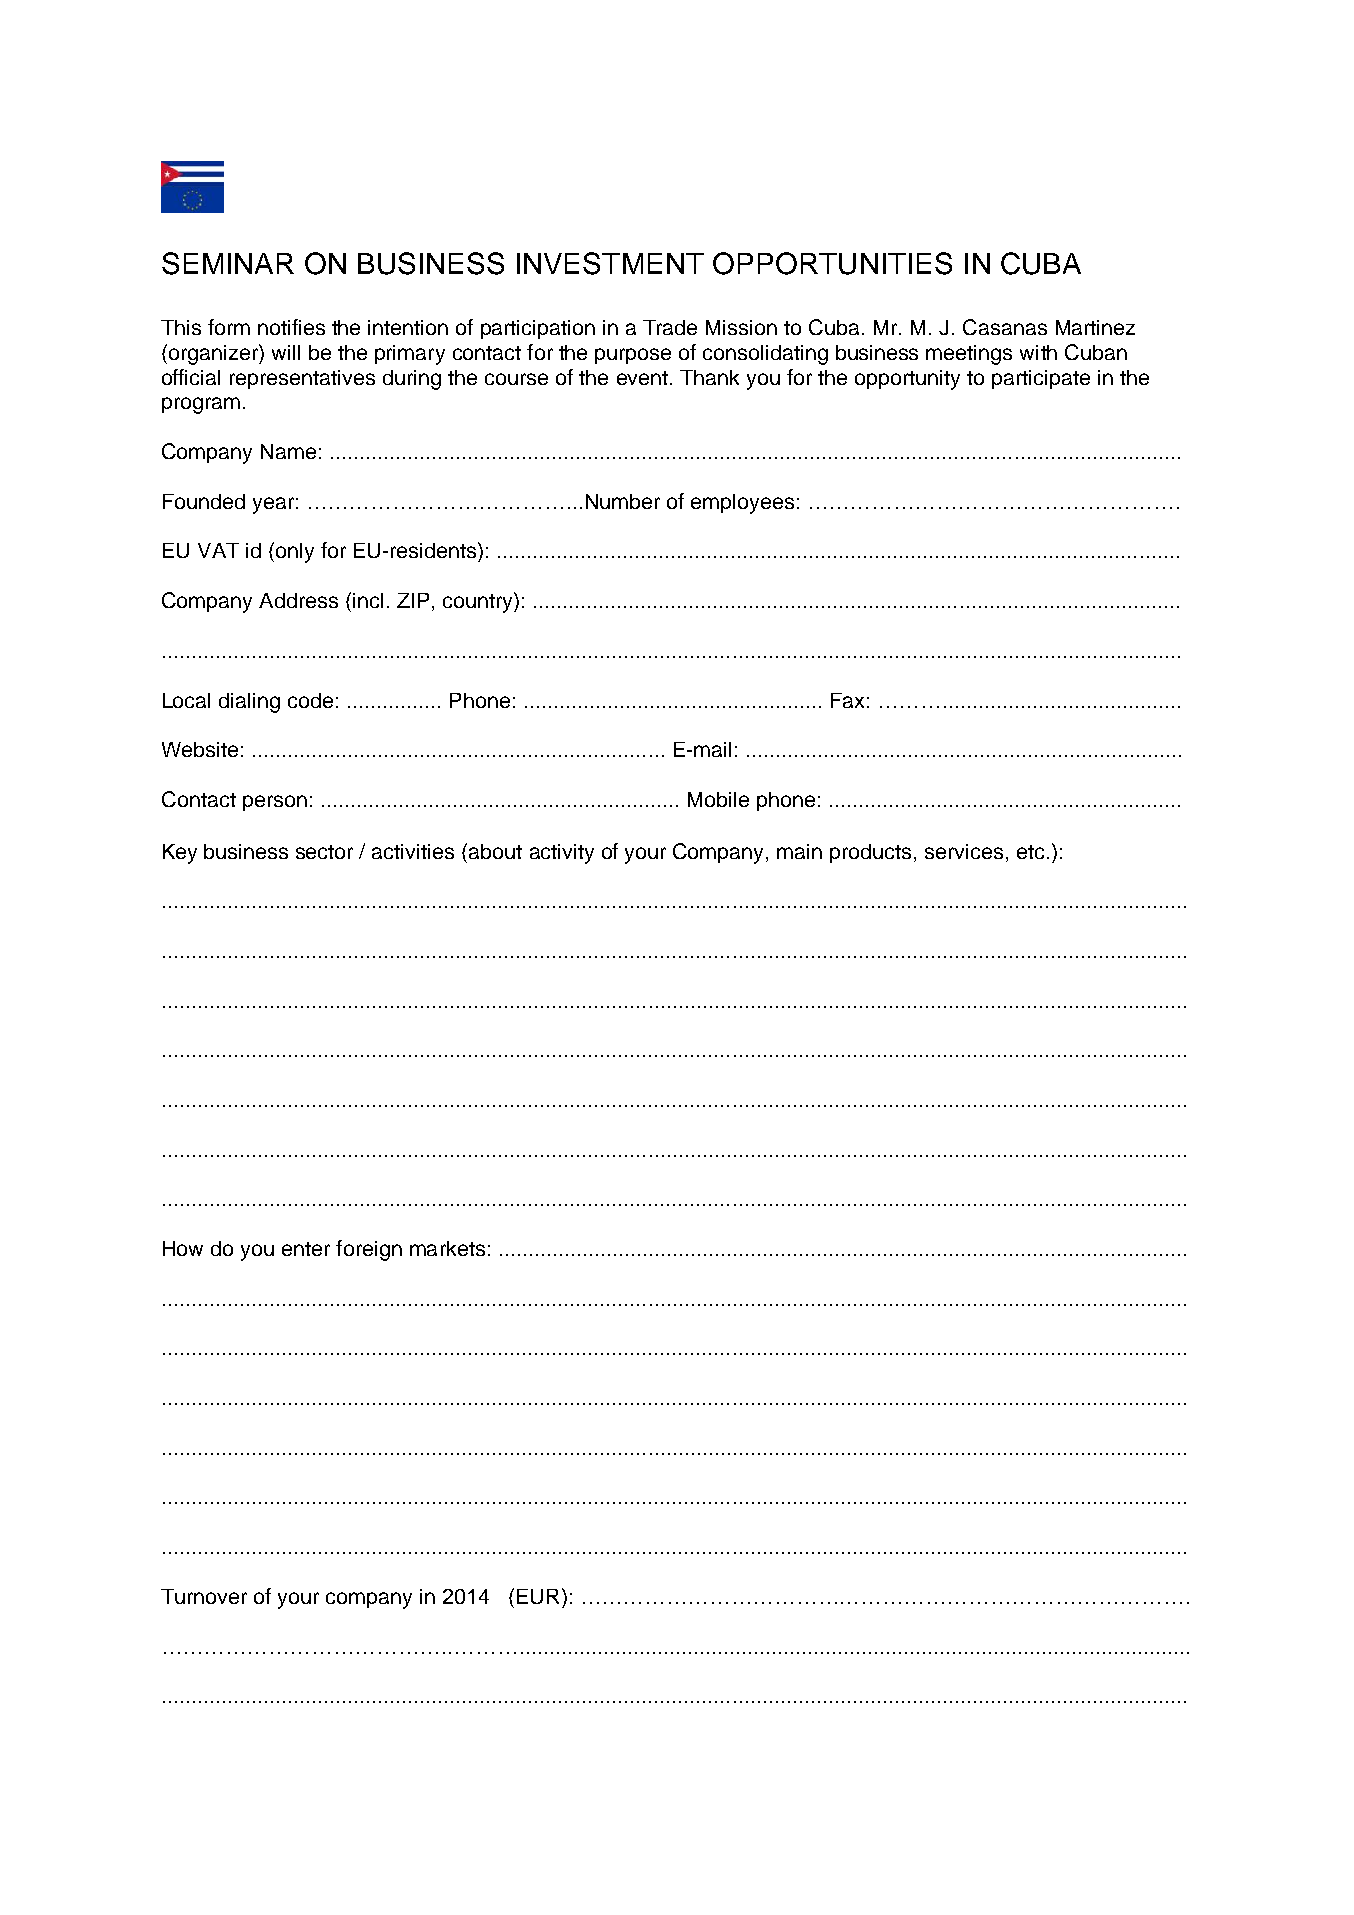 This screenshot has width=1354, height=1915. What do you see at coordinates (291, 327) in the screenshot?
I see `notifies` at bounding box center [291, 327].
